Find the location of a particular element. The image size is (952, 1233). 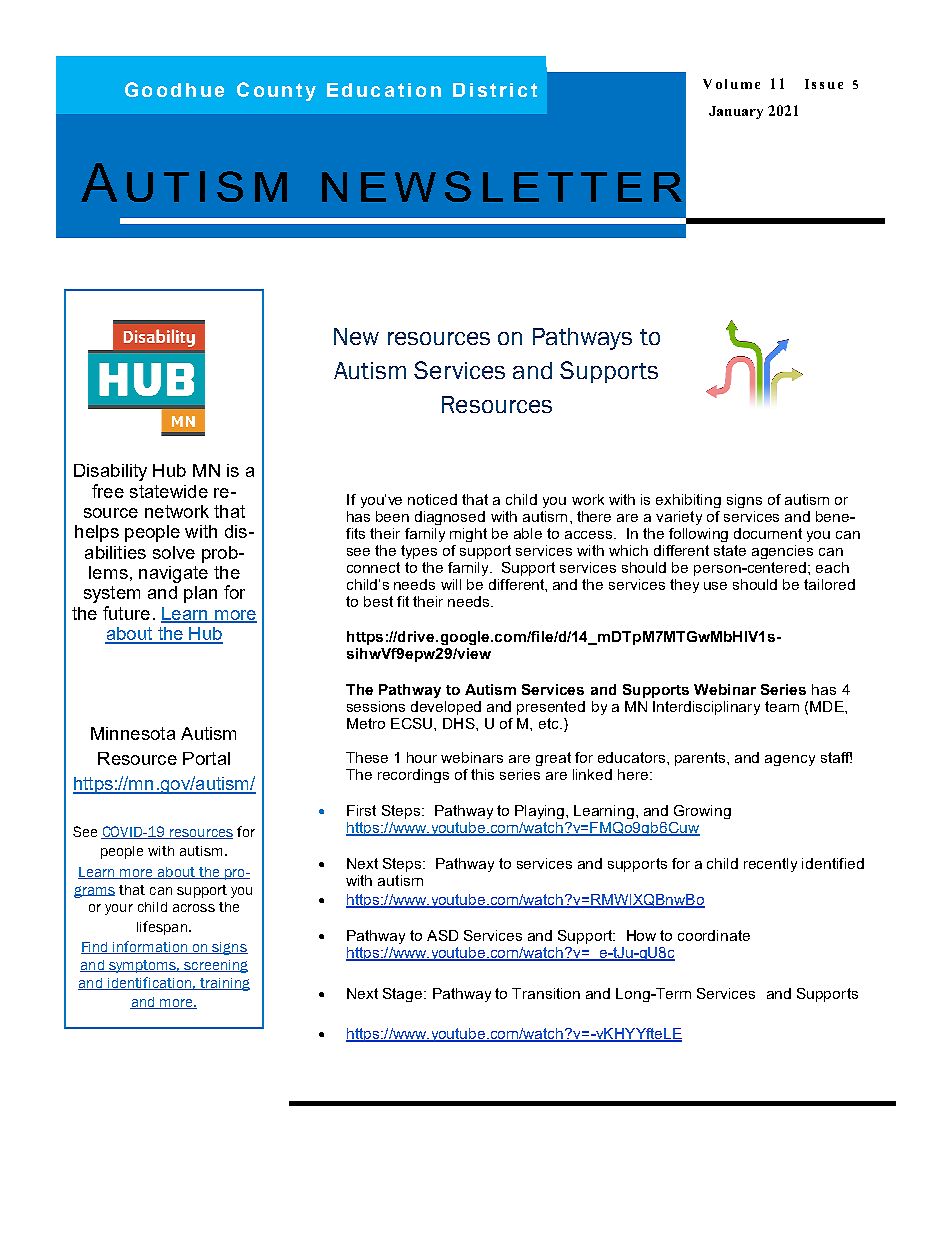

County is located at coordinates (276, 91).
